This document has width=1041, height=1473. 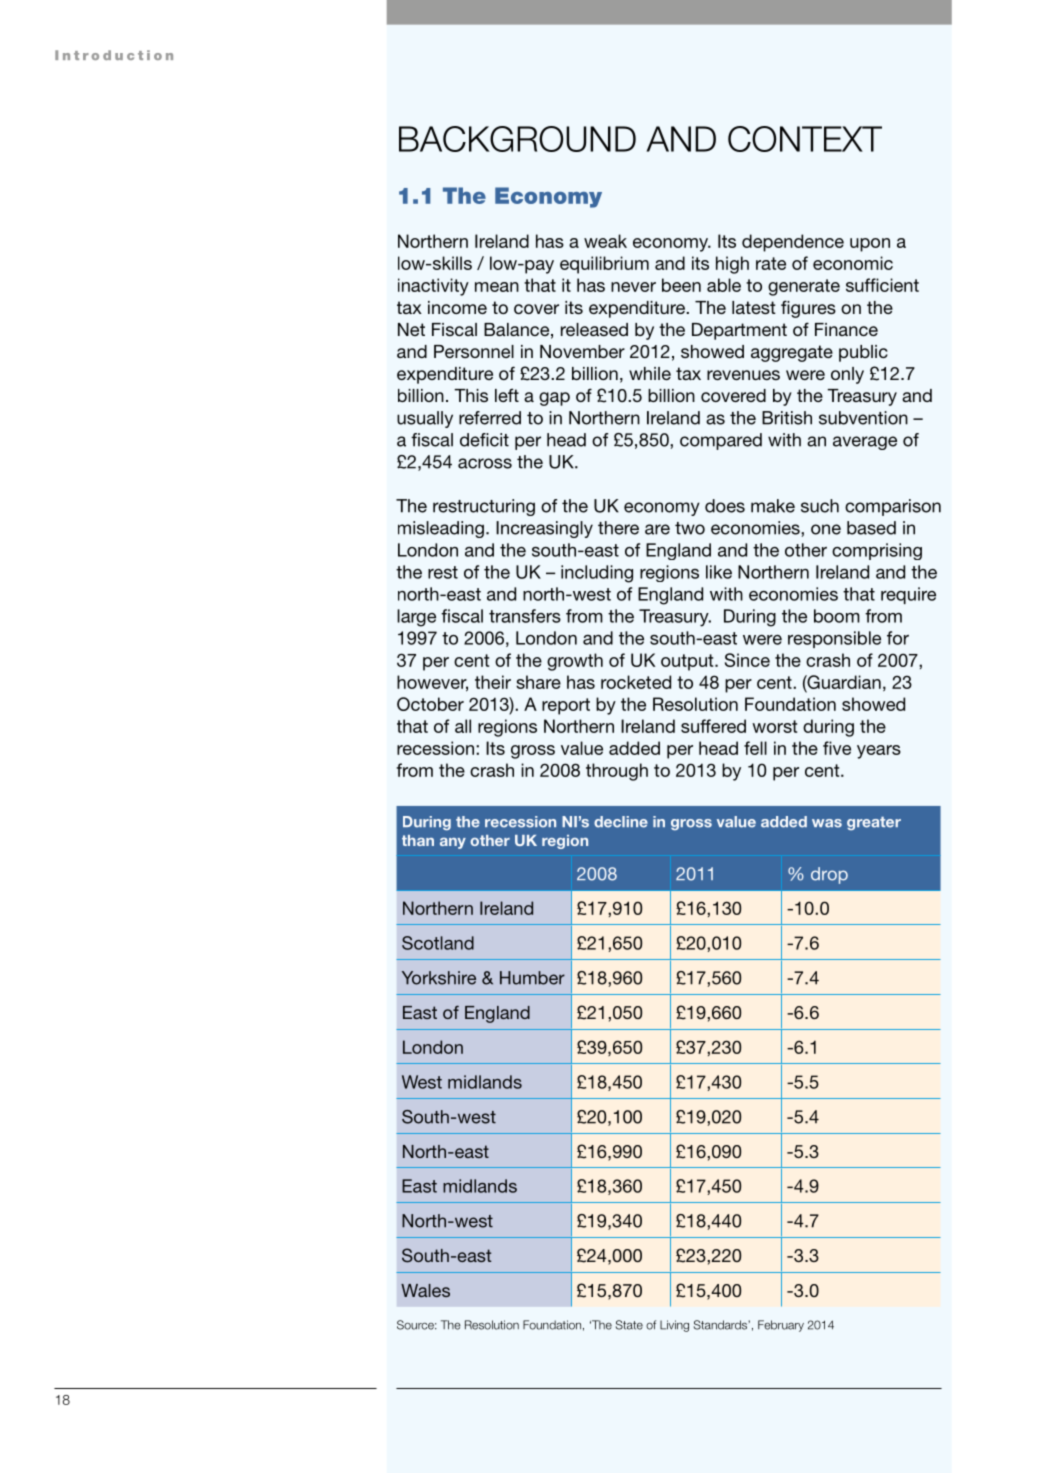 What do you see at coordinates (438, 943) in the document?
I see `Scotland` at bounding box center [438, 943].
